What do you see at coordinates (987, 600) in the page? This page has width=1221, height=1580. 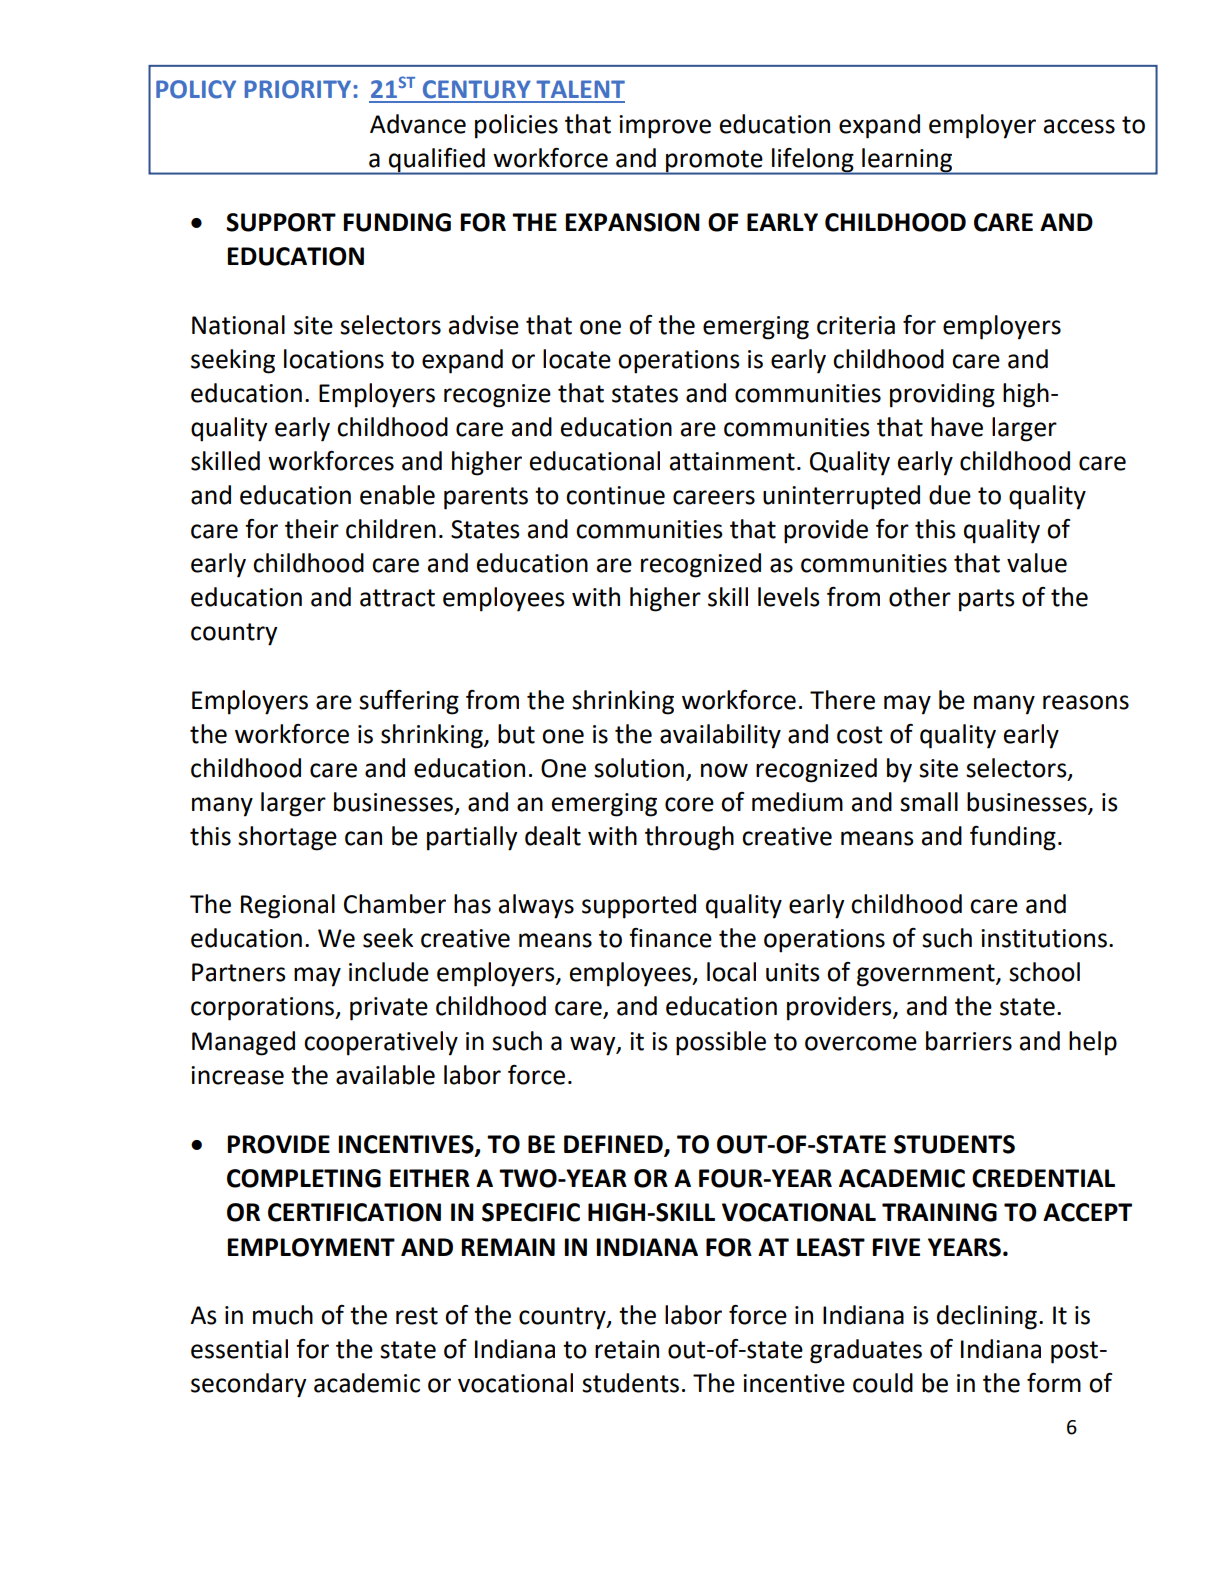 I see `parts` at bounding box center [987, 600].
